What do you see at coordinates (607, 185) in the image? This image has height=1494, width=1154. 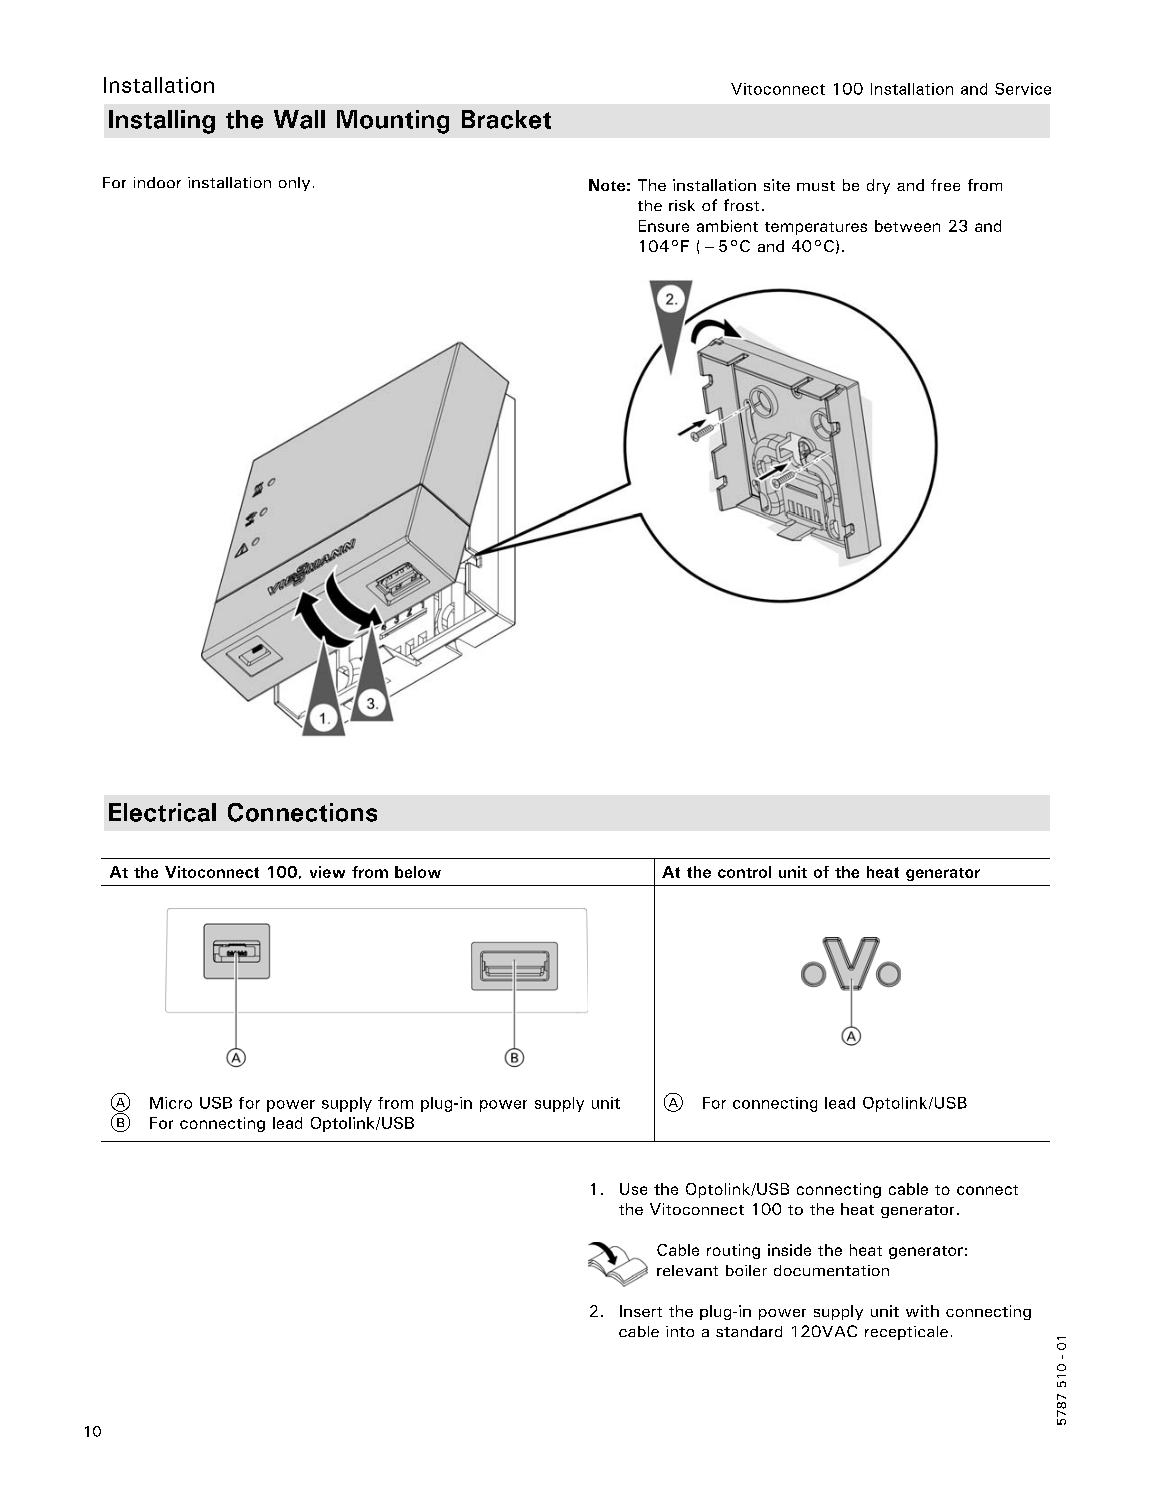 I see `Note` at bounding box center [607, 185].
